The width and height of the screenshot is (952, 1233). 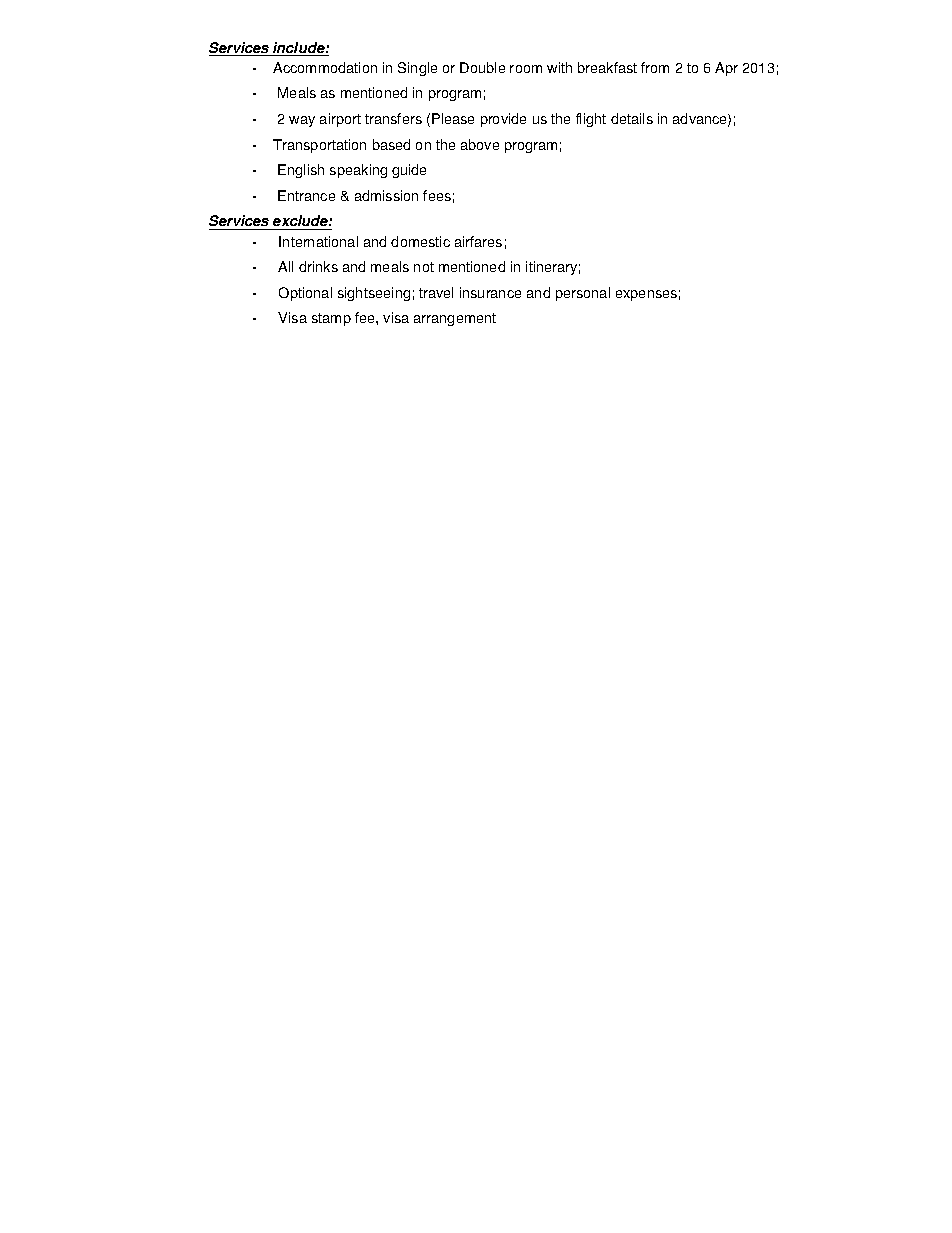 What do you see at coordinates (420, 241) in the screenshot?
I see `domestic` at bounding box center [420, 241].
